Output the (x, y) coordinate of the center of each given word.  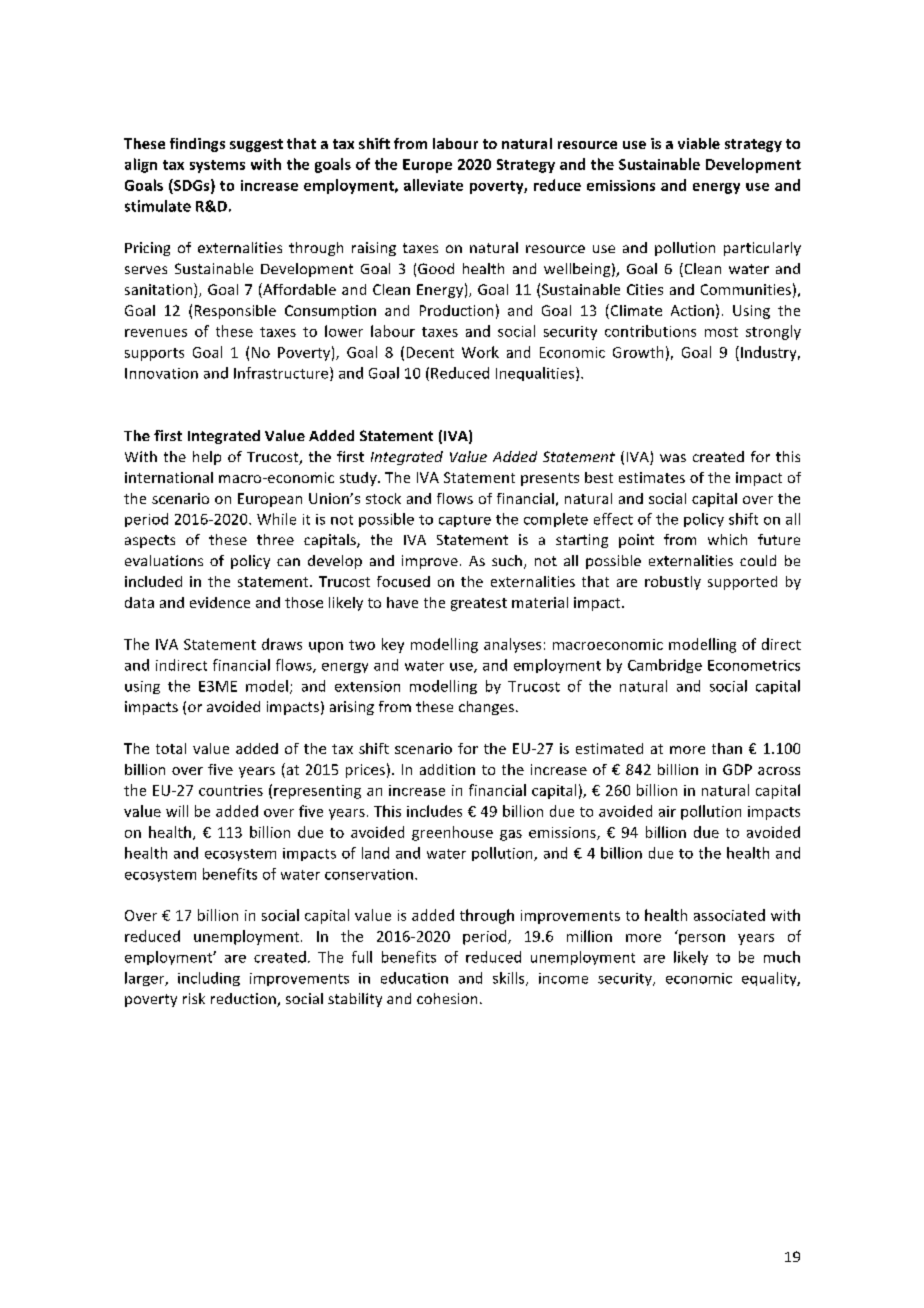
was (673, 458)
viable (699, 143)
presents (550, 479)
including (209, 979)
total (171, 748)
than (727, 748)
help (207, 458)
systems (217, 166)
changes (486, 708)
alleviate (433, 185)
